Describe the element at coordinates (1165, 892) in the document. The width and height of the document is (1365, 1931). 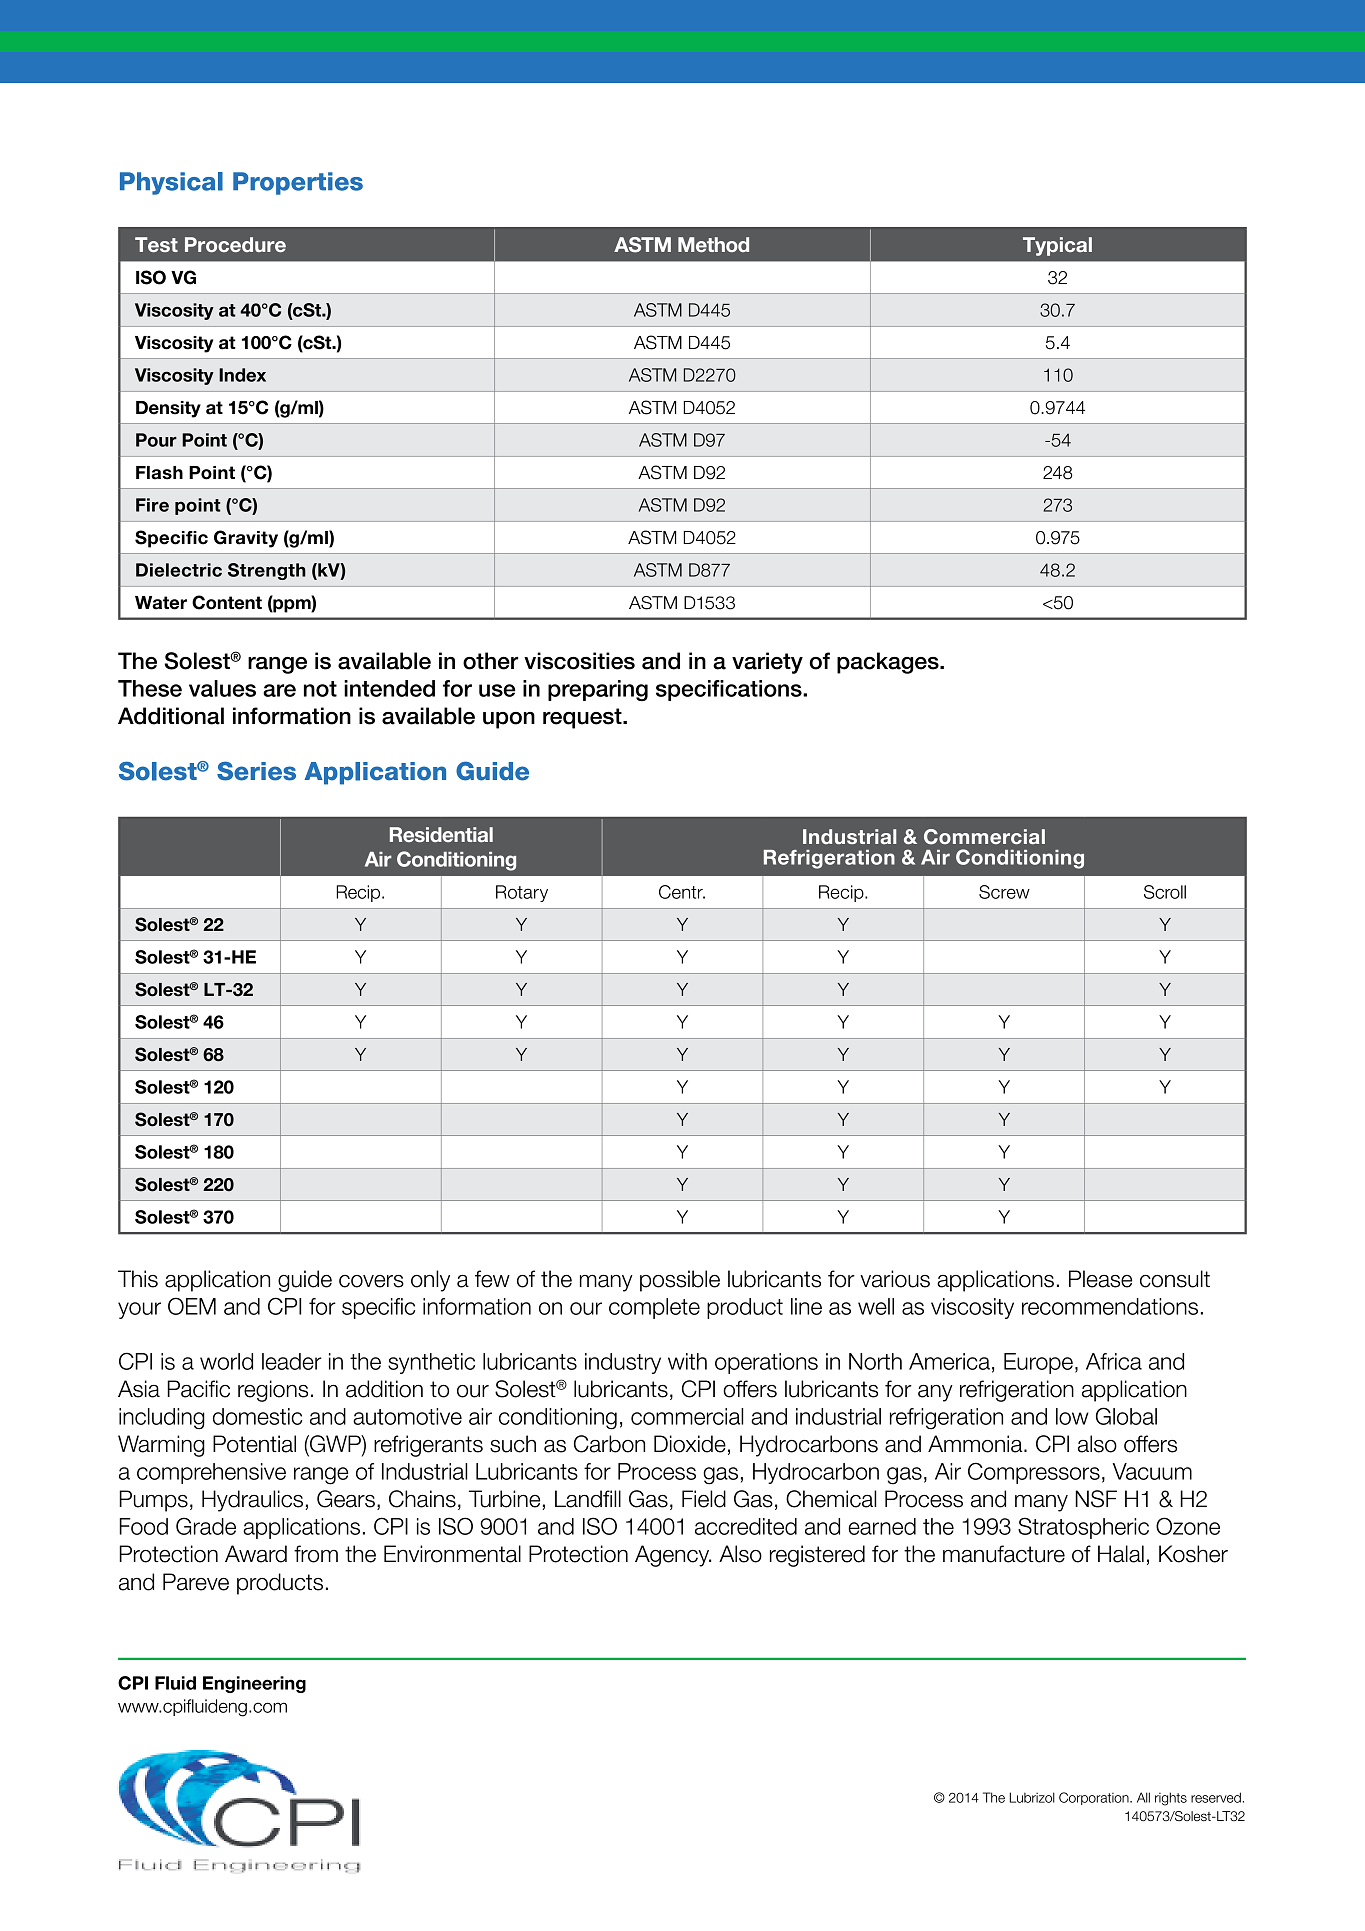
I see `Scroll` at that location.
